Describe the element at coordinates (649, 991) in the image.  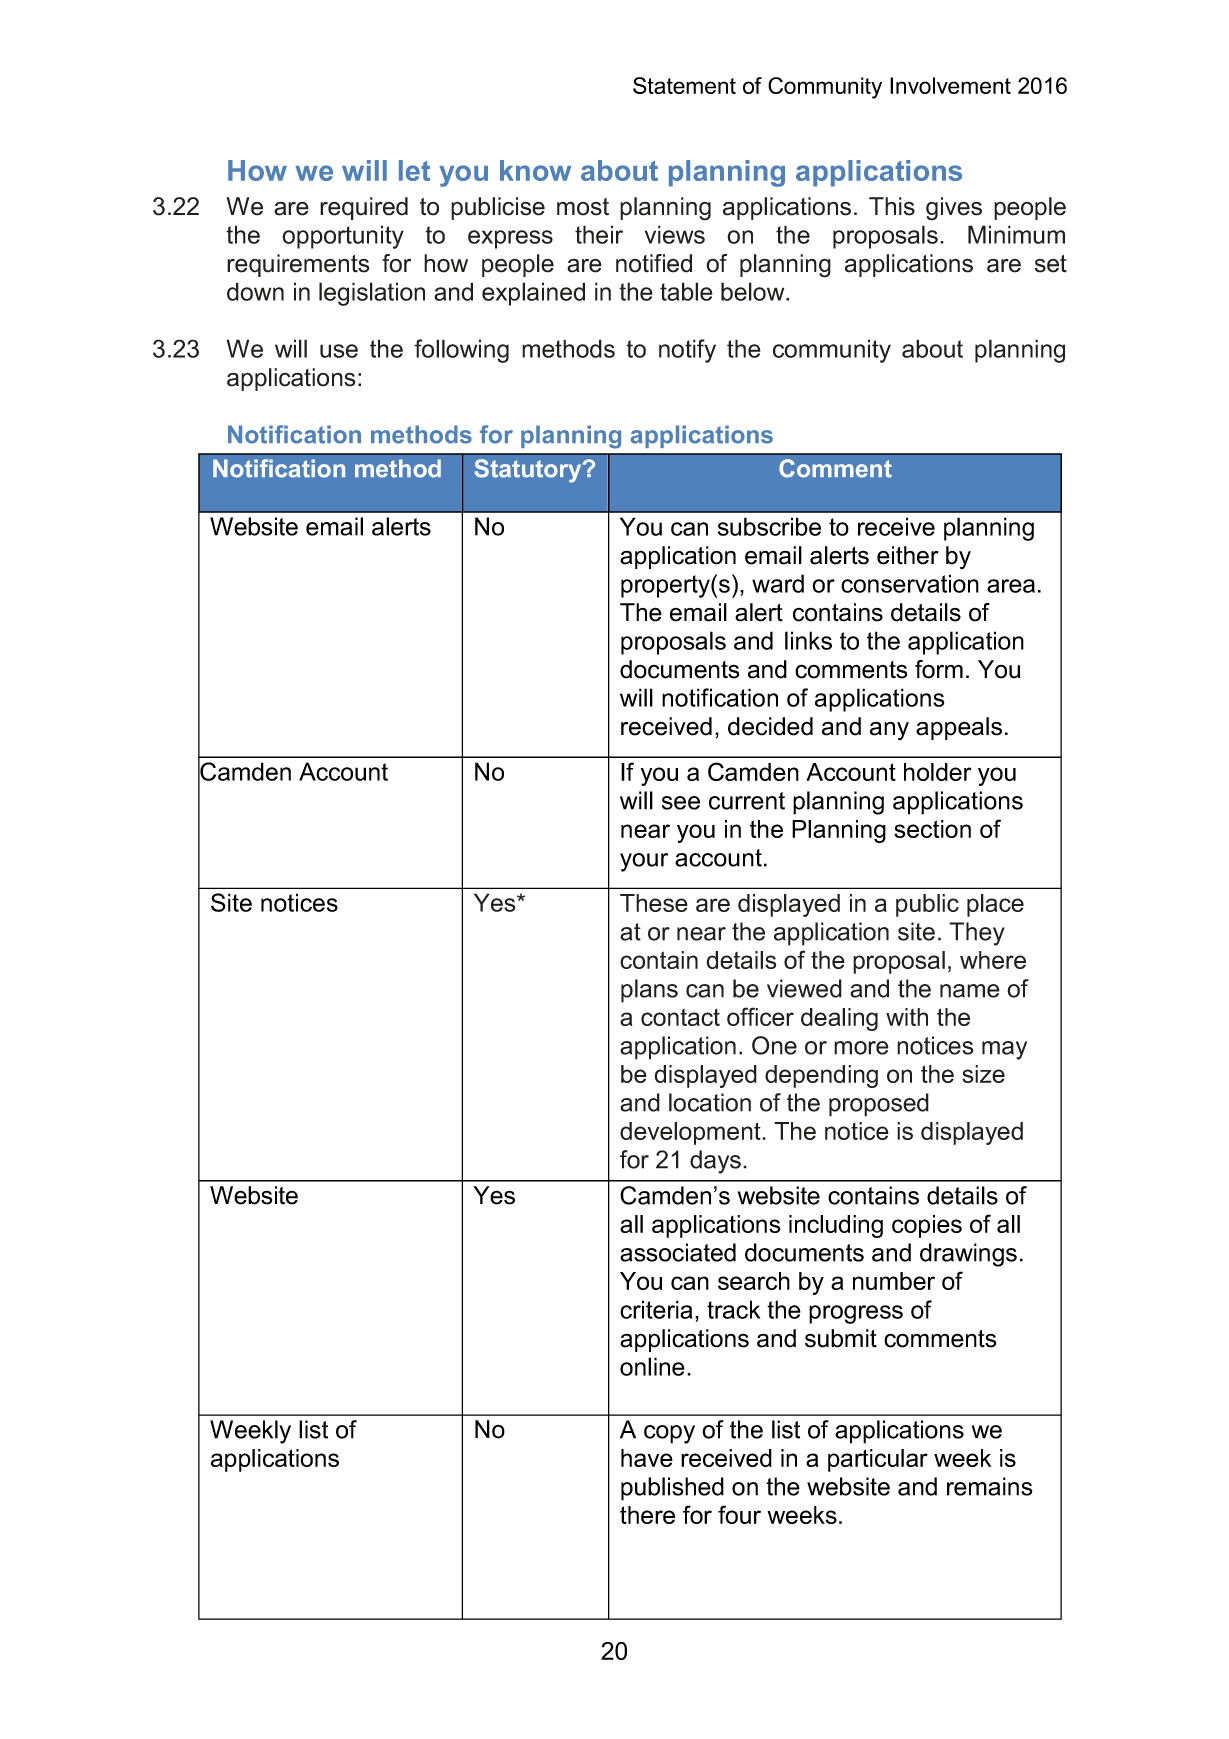
I see `plans` at that location.
